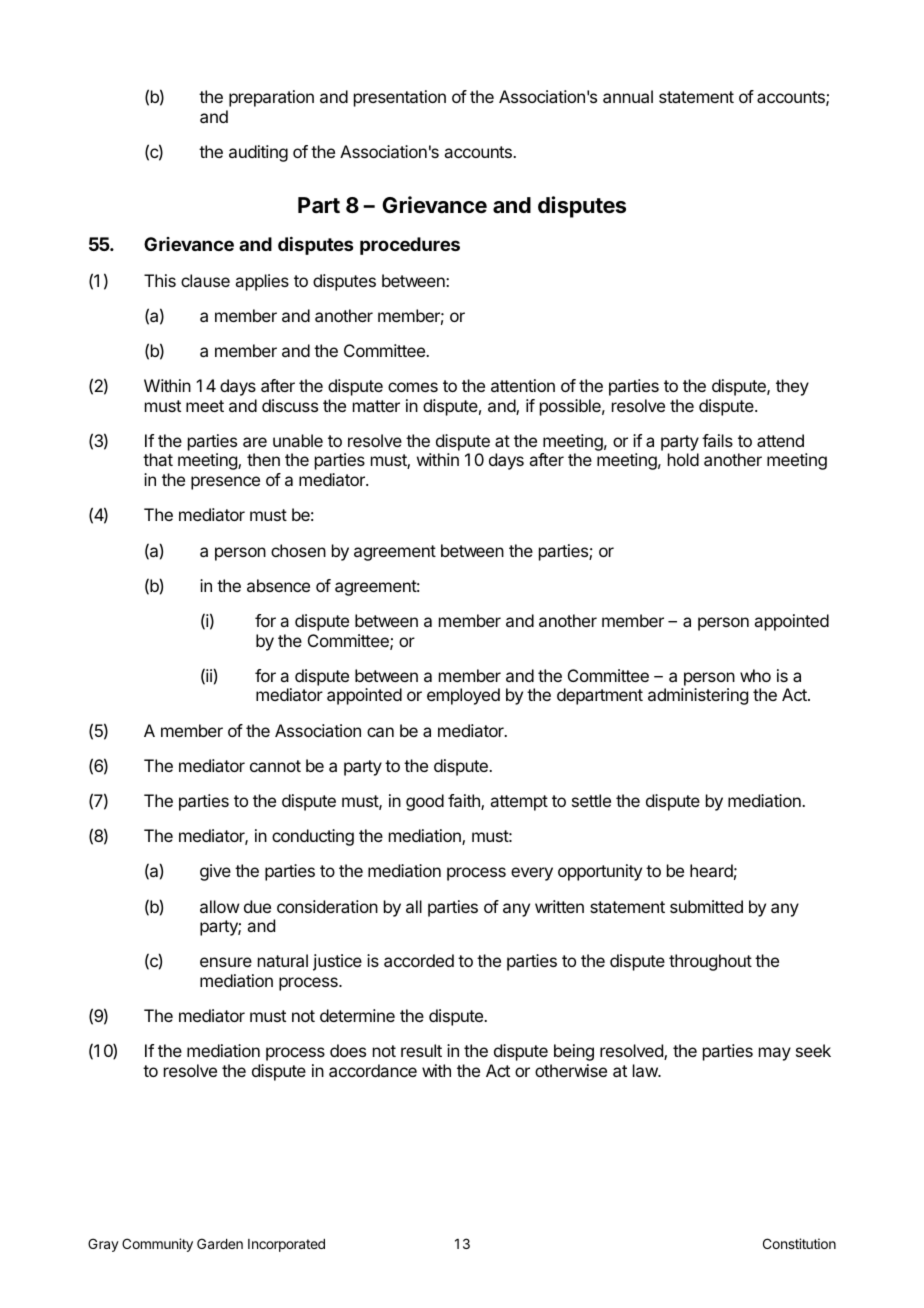 This document has height=1308, width=924. What do you see at coordinates (220, 1243) in the document?
I see `Garden` at bounding box center [220, 1243].
